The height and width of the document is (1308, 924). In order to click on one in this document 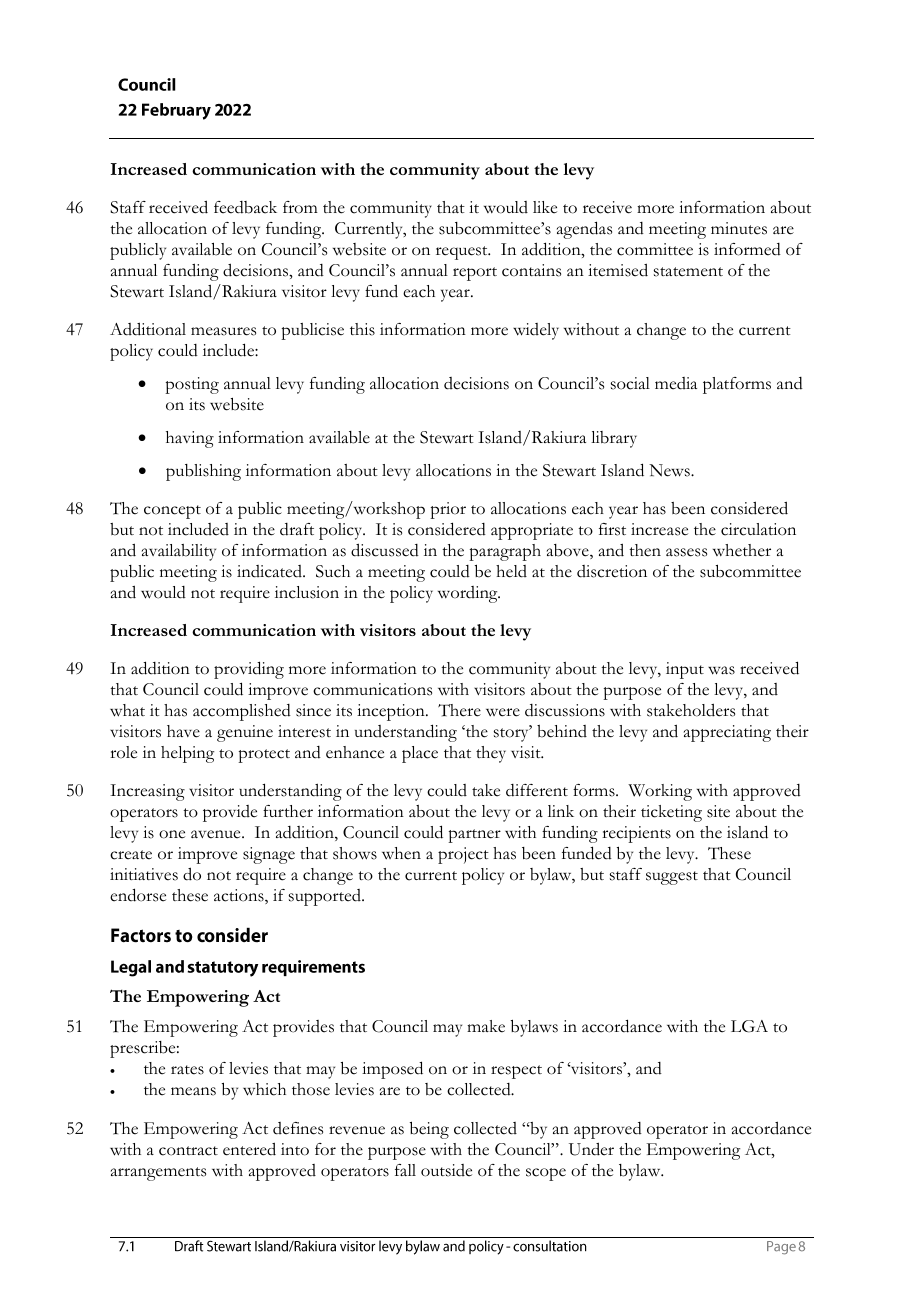, I will do `click(172, 834)`.
